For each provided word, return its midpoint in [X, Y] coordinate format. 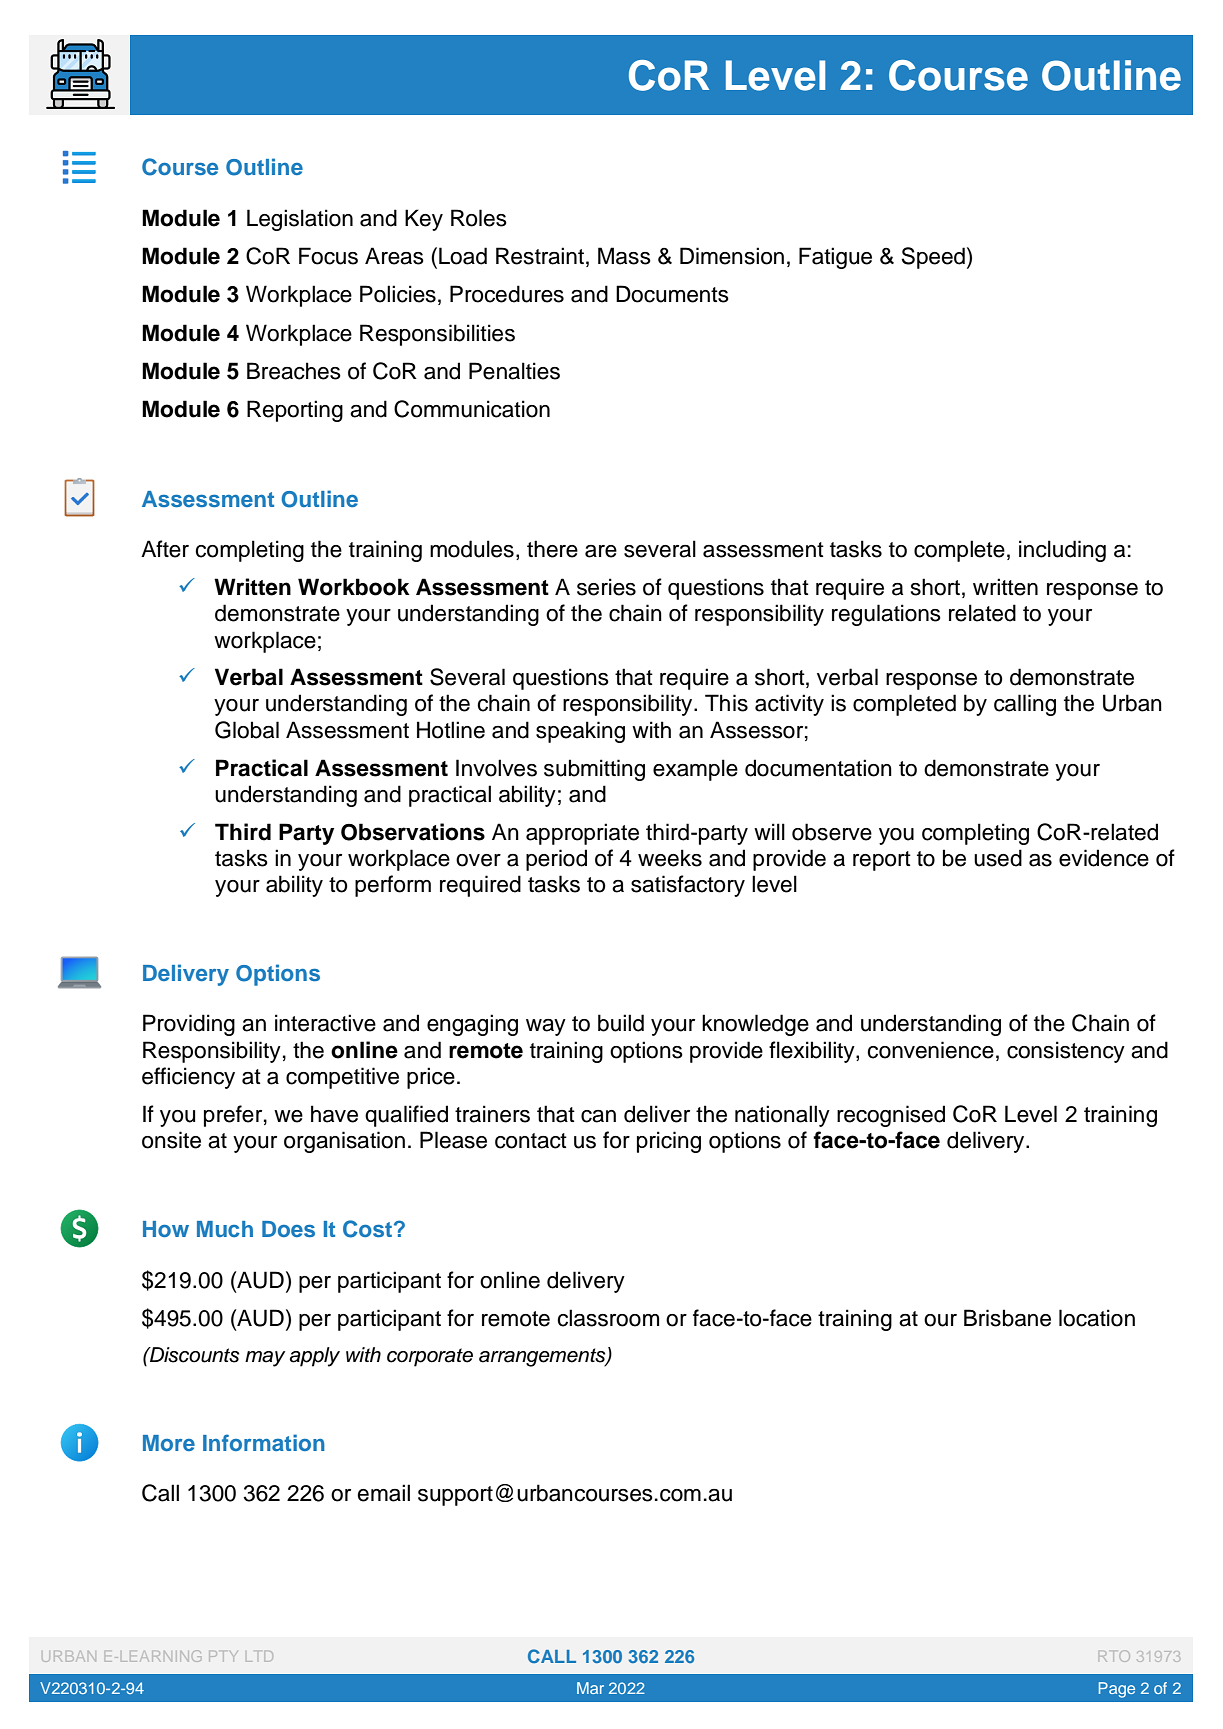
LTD [259, 1656]
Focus [328, 256]
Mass [624, 256]
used [998, 858]
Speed [933, 258]
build [621, 1023]
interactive [325, 1023]
